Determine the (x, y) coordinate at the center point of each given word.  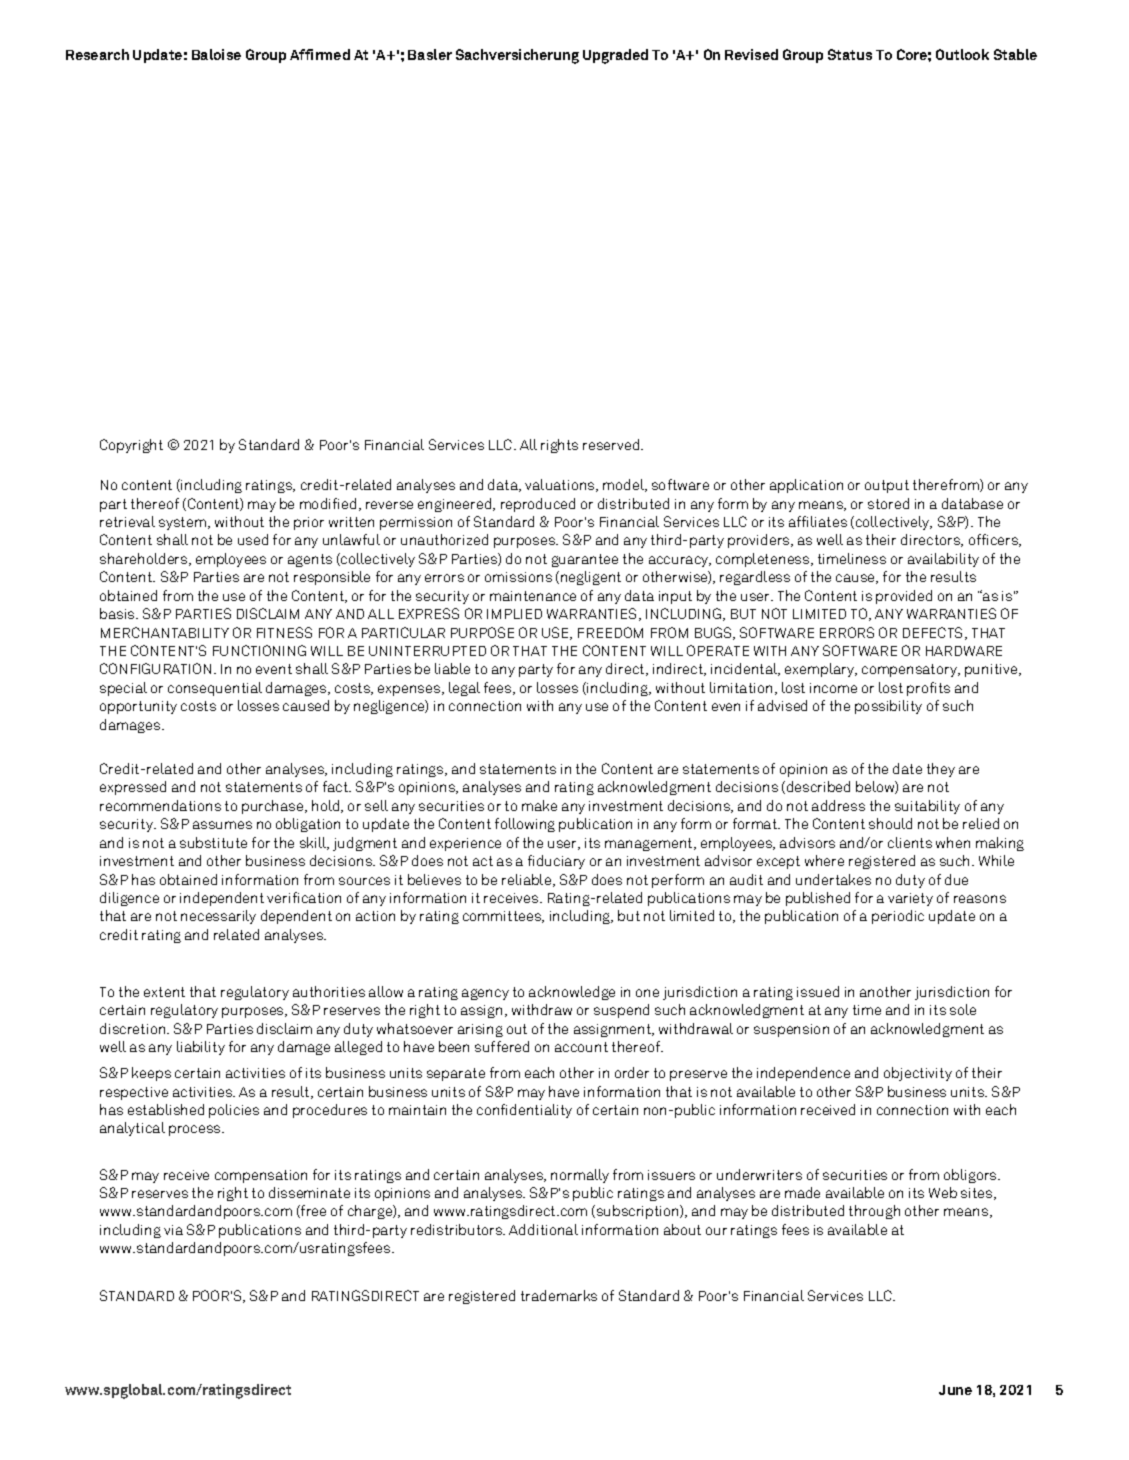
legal (464, 689)
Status (850, 54)
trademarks (559, 1295)
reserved (612, 444)
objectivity (918, 1074)
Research (97, 54)
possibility (888, 707)
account (581, 1047)
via (173, 1230)
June (955, 1390)
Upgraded (615, 56)
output (887, 486)
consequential (215, 689)
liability (201, 1048)
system (182, 523)
